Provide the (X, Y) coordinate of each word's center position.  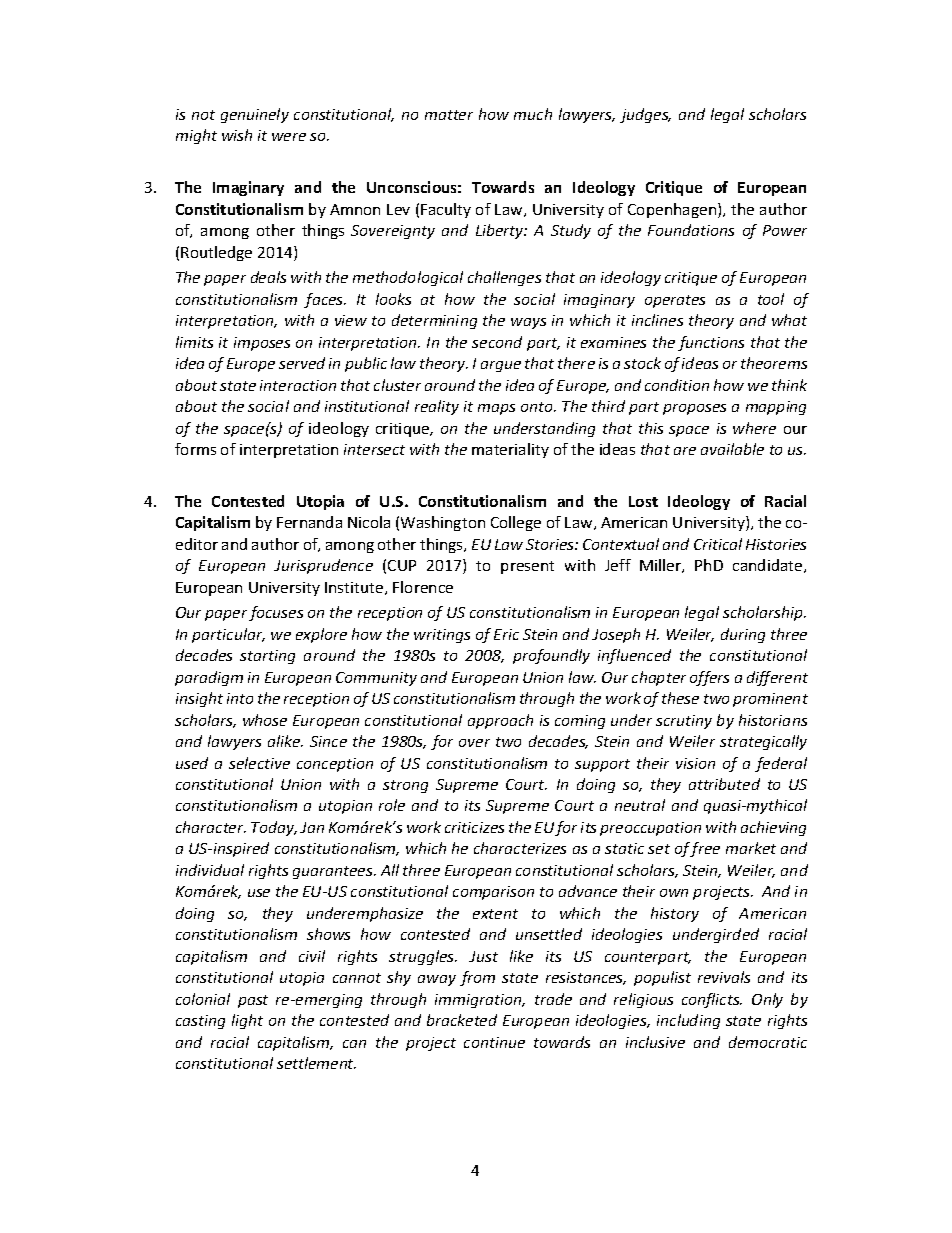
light (247, 1021)
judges (645, 115)
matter (449, 115)
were (289, 137)
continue (494, 1042)
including (688, 1021)
